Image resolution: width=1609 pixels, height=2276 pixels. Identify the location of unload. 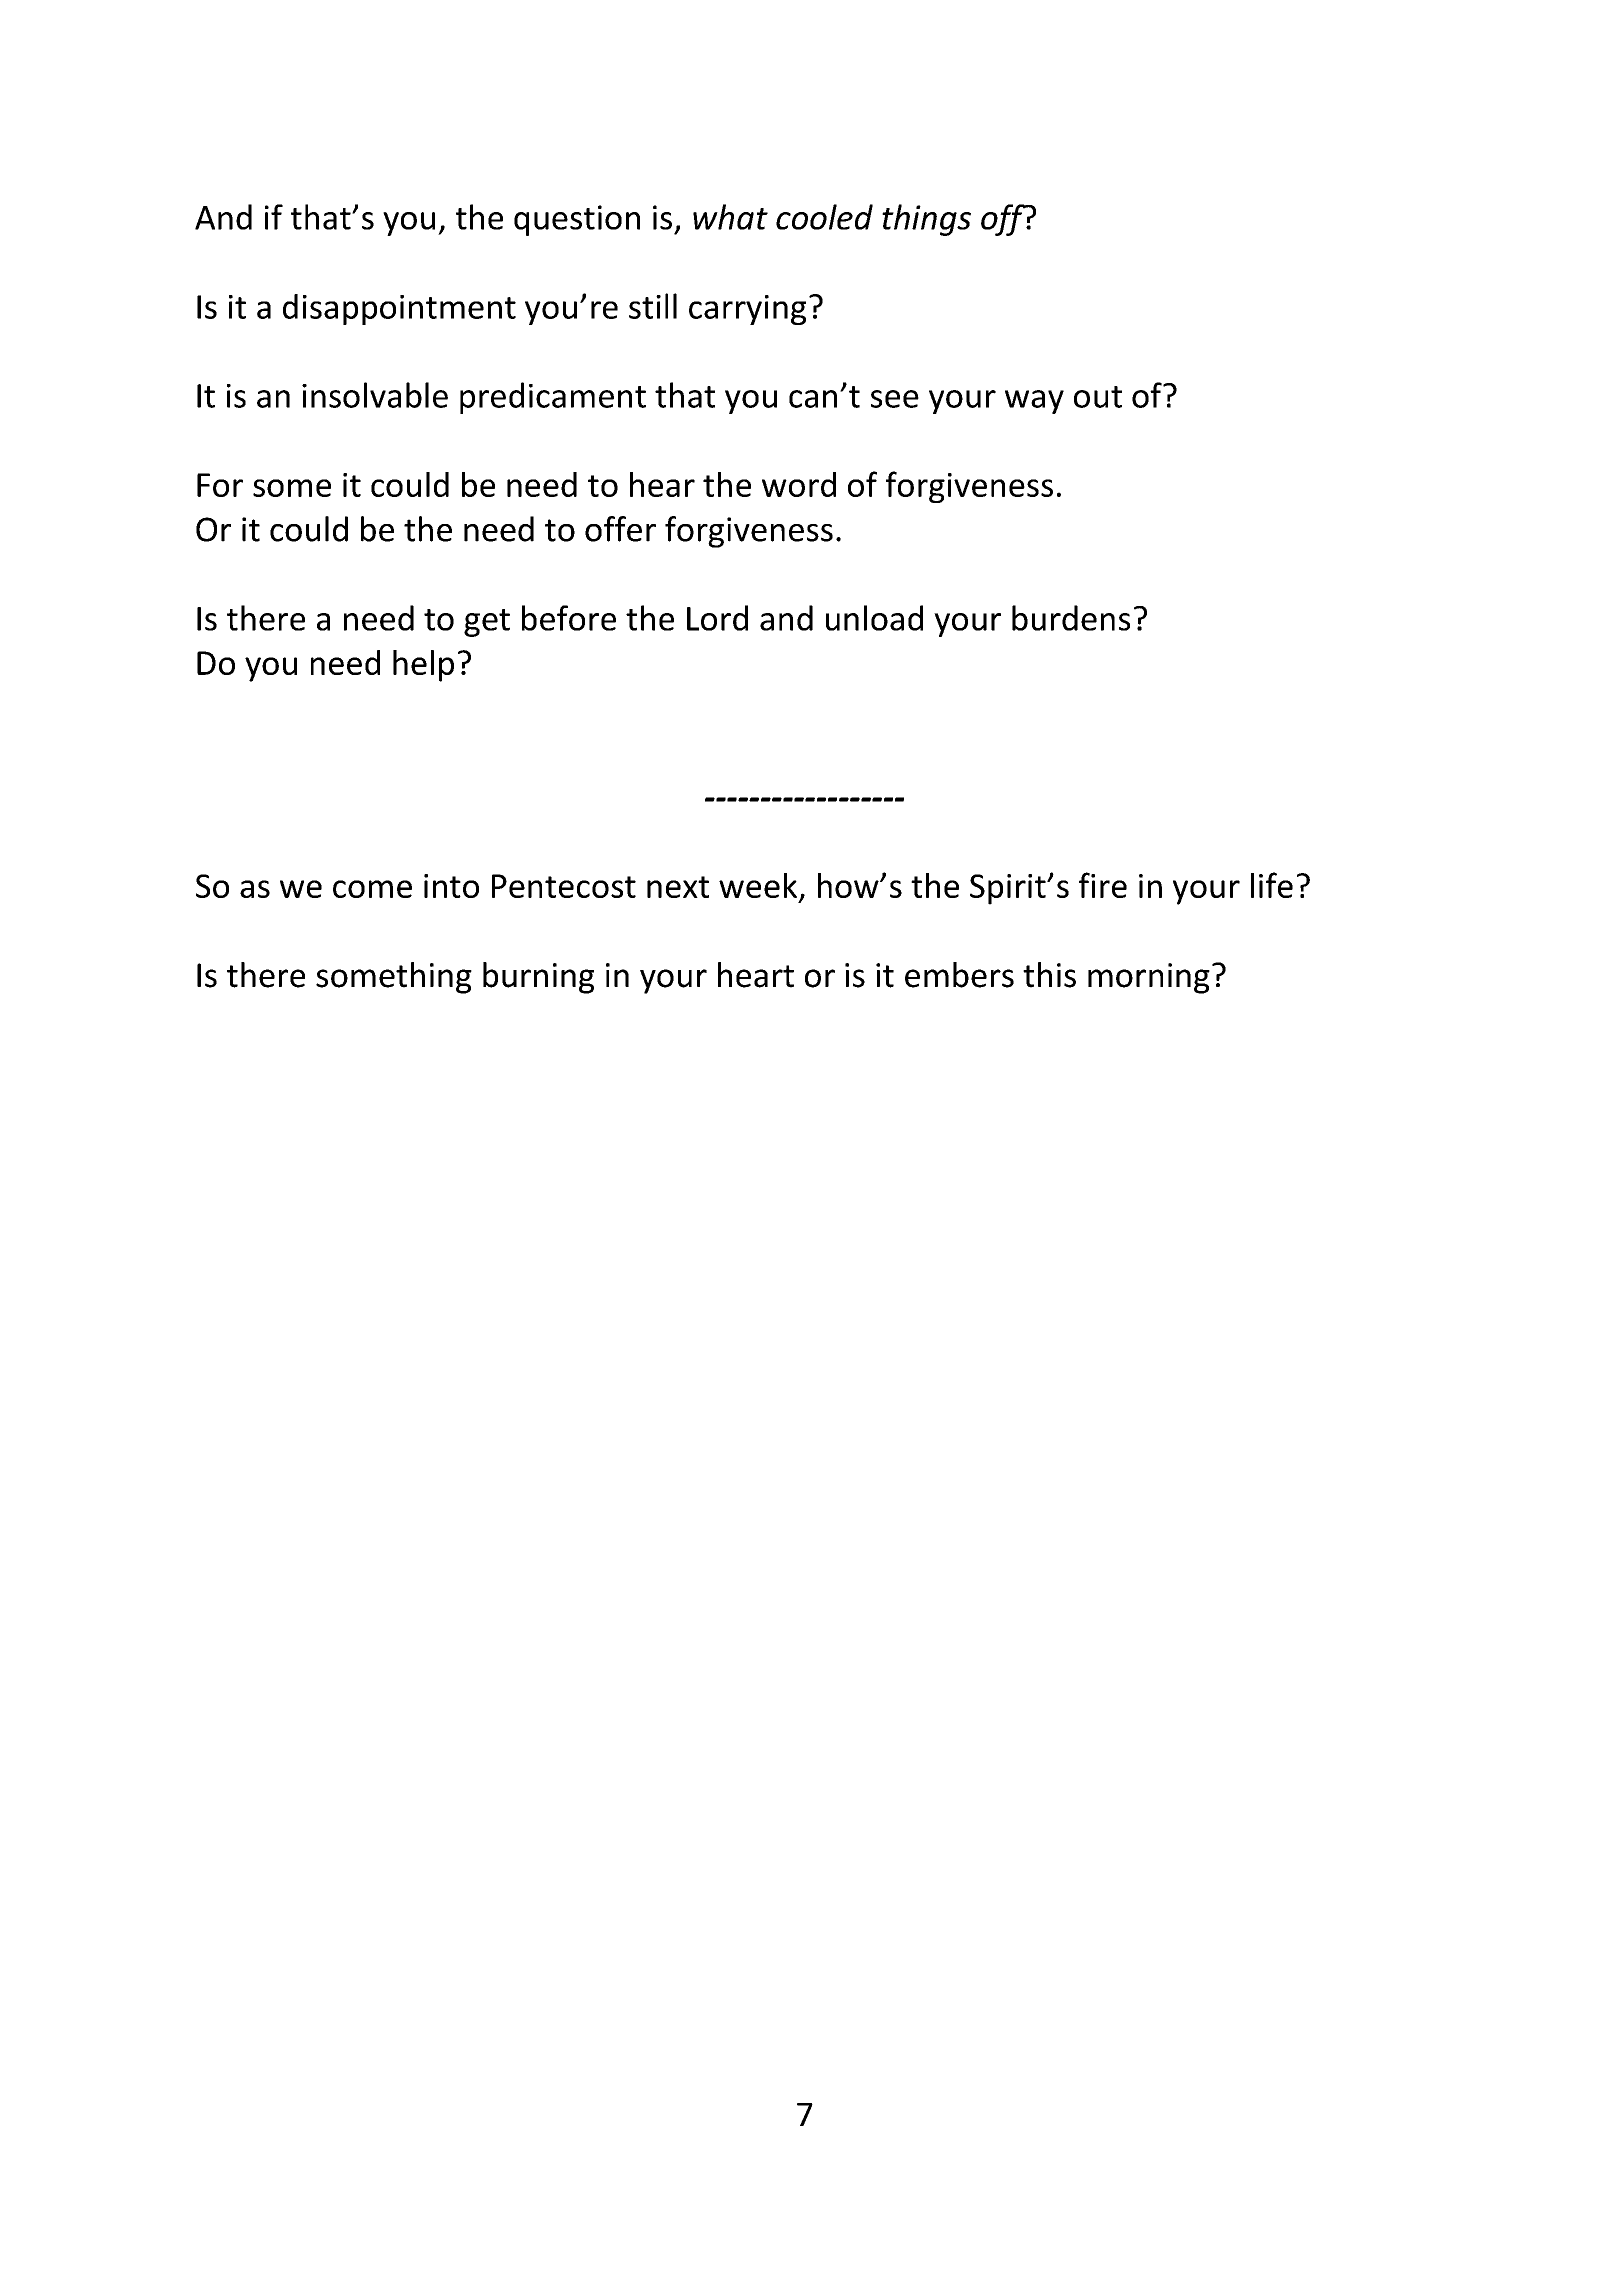
(874, 618).
